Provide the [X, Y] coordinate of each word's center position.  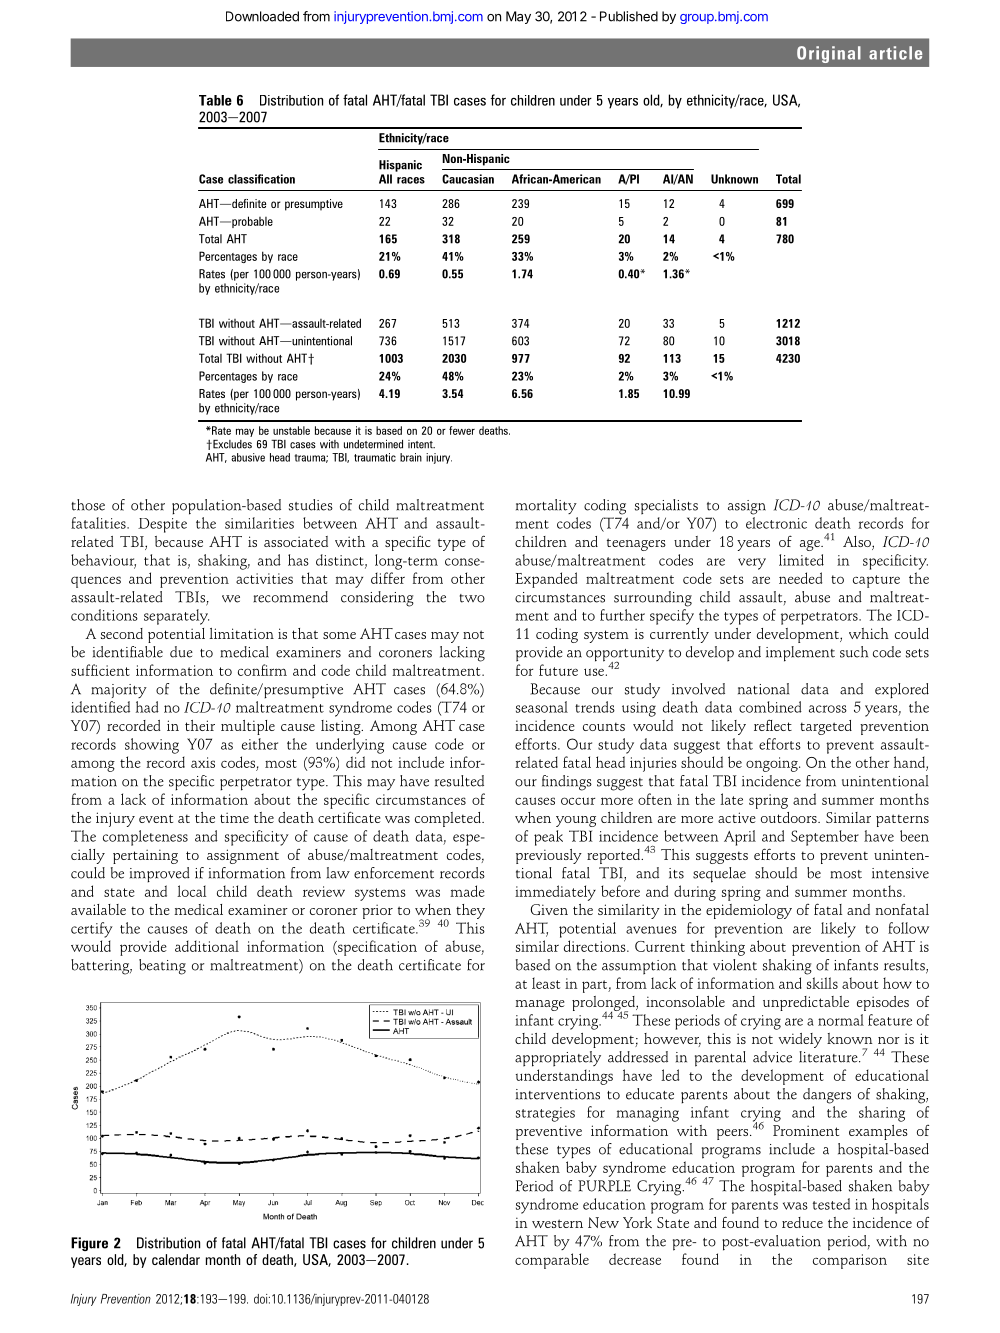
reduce [802, 1222]
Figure [89, 1244]
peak [548, 838]
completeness [145, 838]
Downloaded [262, 16]
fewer [462, 430]
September [825, 838]
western [557, 1223]
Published [629, 16]
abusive [248, 457]
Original [829, 54]
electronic [776, 523]
